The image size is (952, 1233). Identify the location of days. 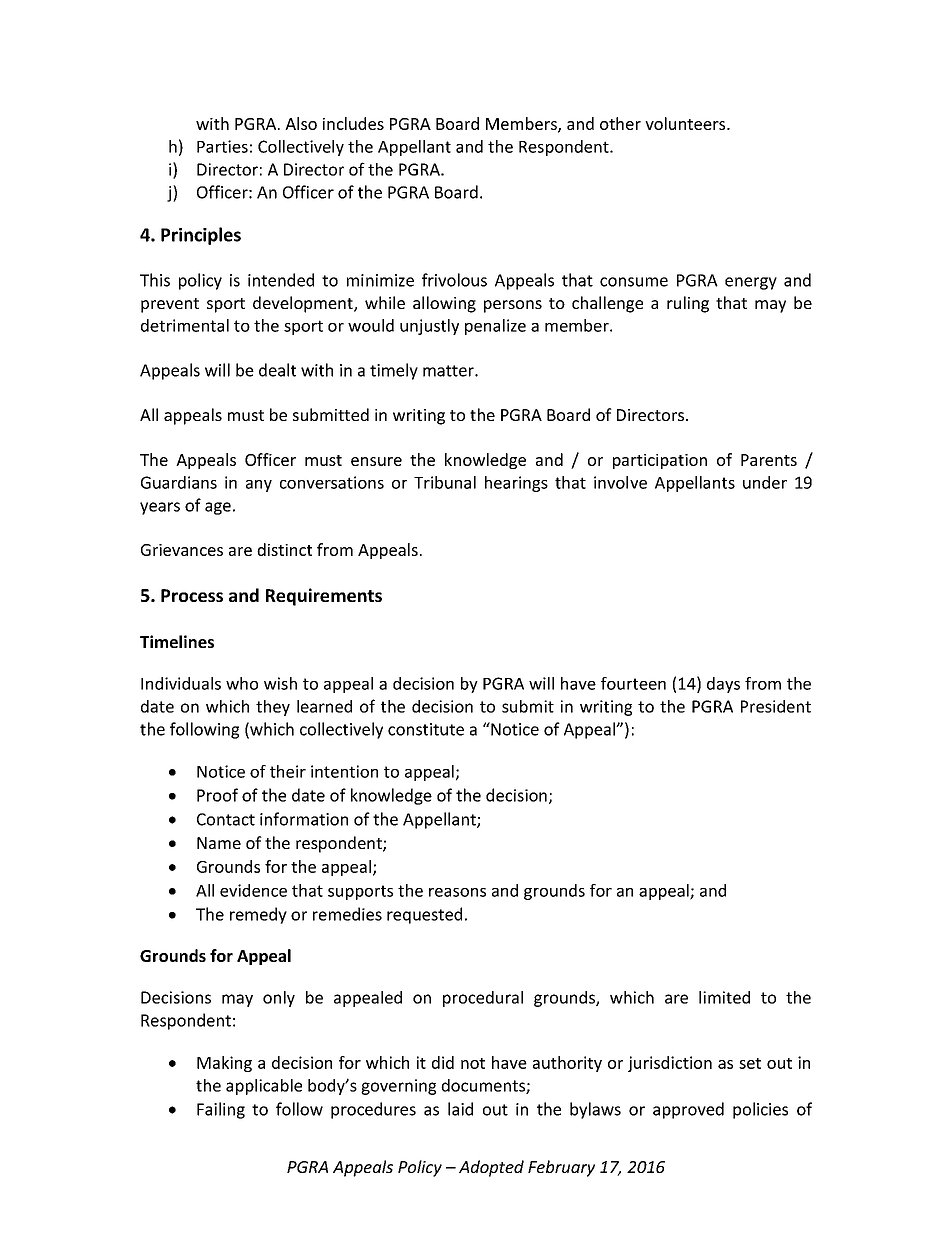
(723, 685).
